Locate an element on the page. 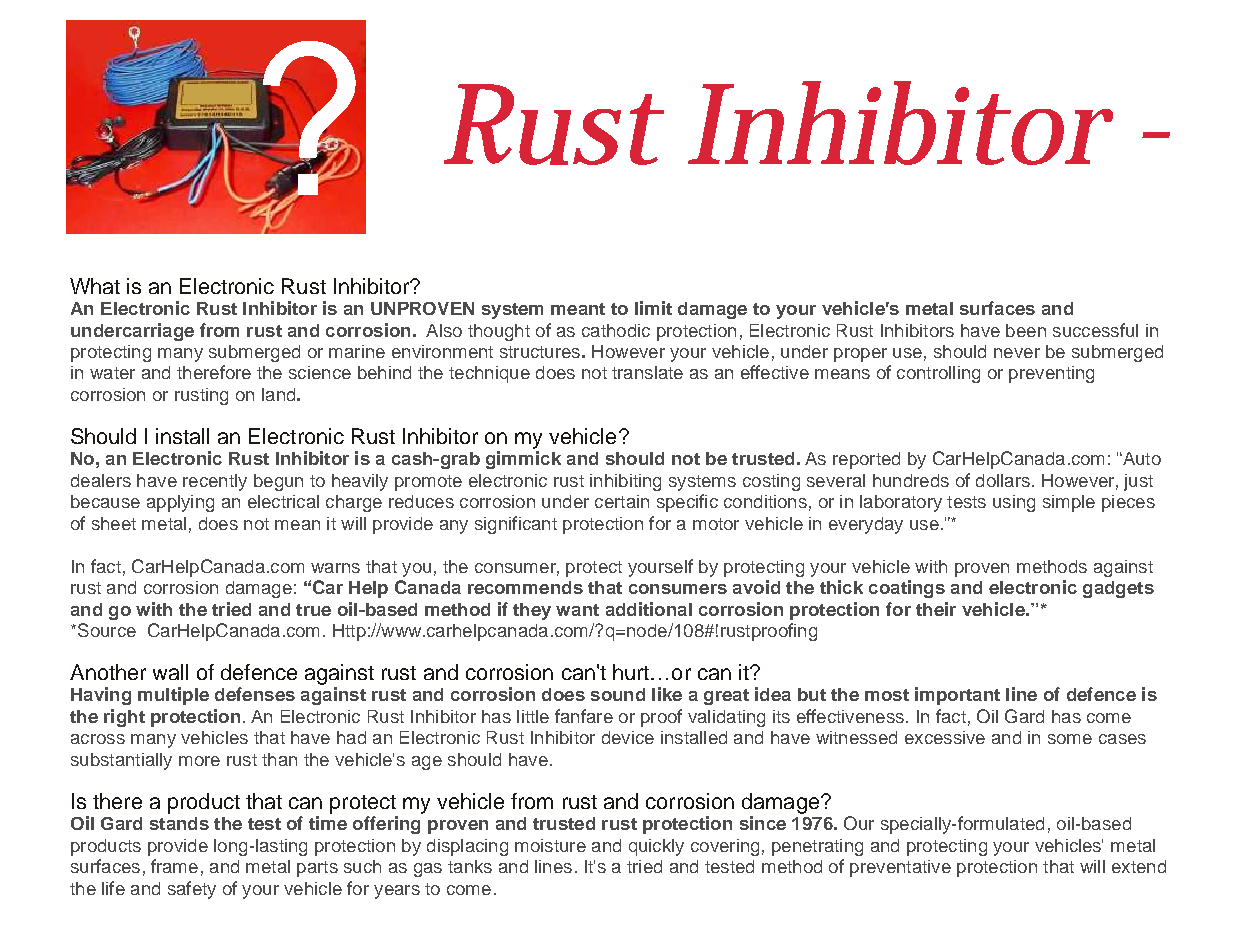 This document has width=1233, height=952. using is located at coordinates (1014, 503).
